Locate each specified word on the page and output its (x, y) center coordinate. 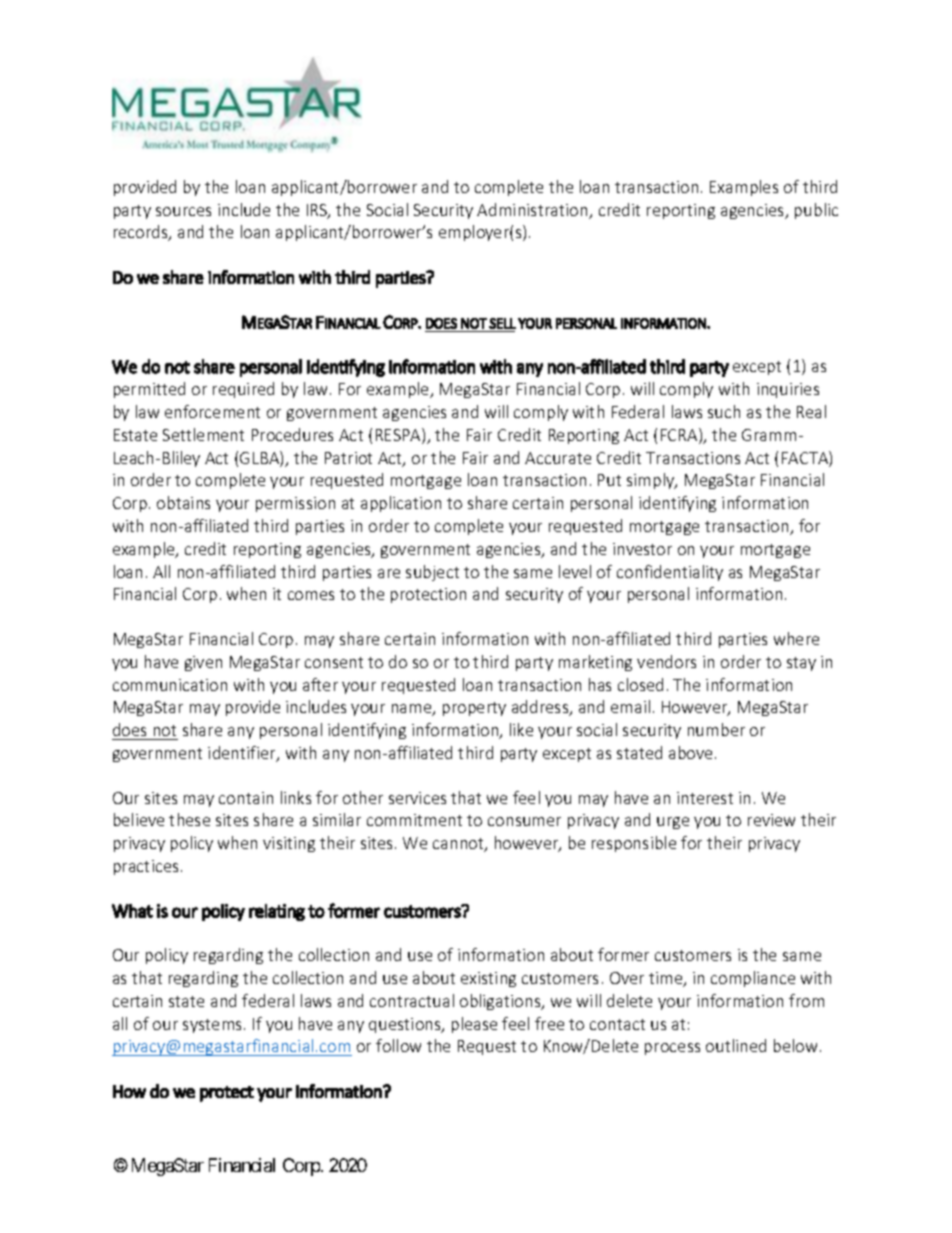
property (474, 709)
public (816, 211)
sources (183, 211)
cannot (459, 845)
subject (432, 573)
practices (146, 867)
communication (170, 685)
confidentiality (670, 573)
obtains (183, 502)
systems (214, 1026)
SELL (502, 323)
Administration (533, 211)
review (771, 820)
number (716, 729)
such (724, 411)
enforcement (212, 411)
